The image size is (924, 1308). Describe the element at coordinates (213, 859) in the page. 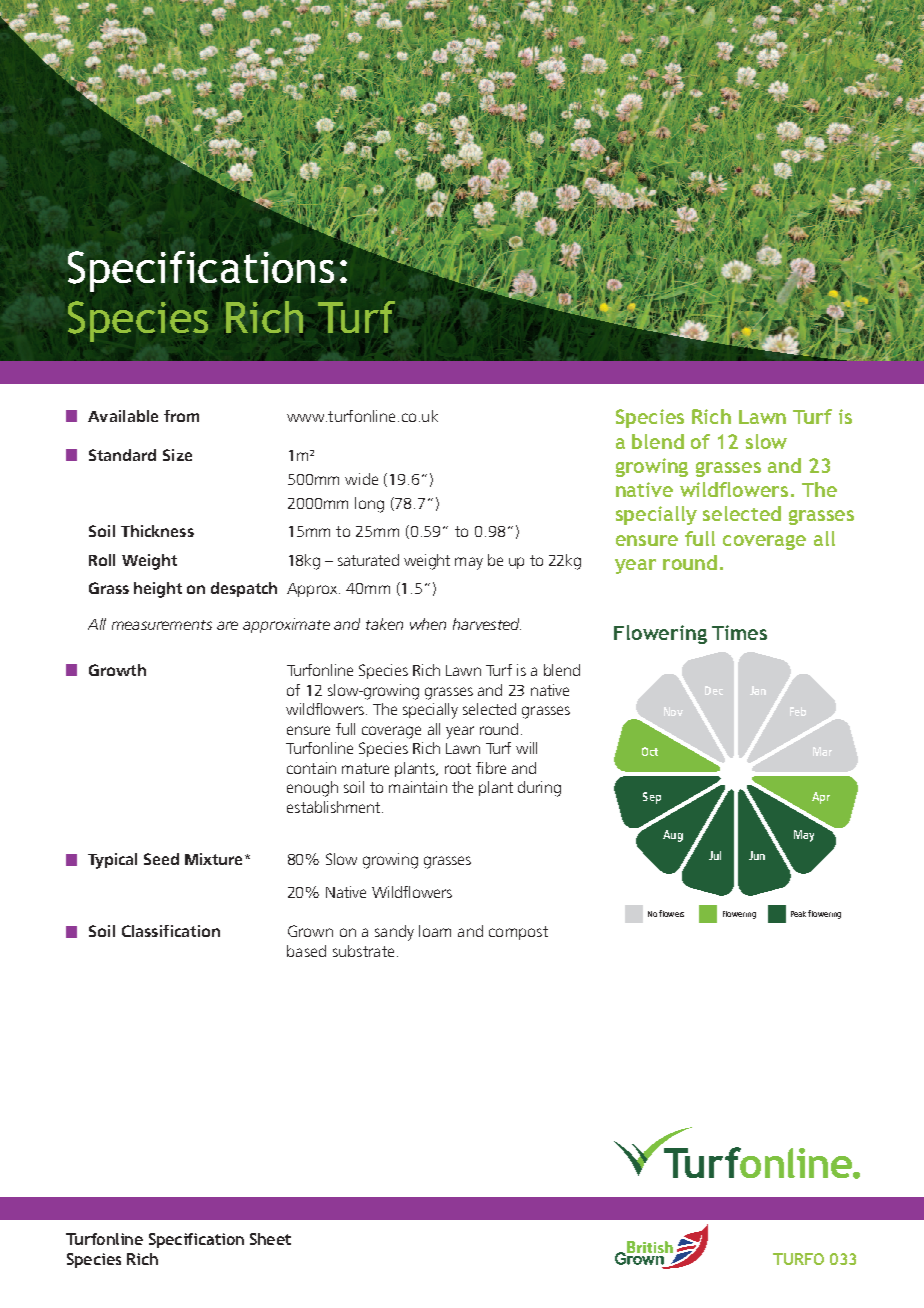

I see `Mixture` at that location.
